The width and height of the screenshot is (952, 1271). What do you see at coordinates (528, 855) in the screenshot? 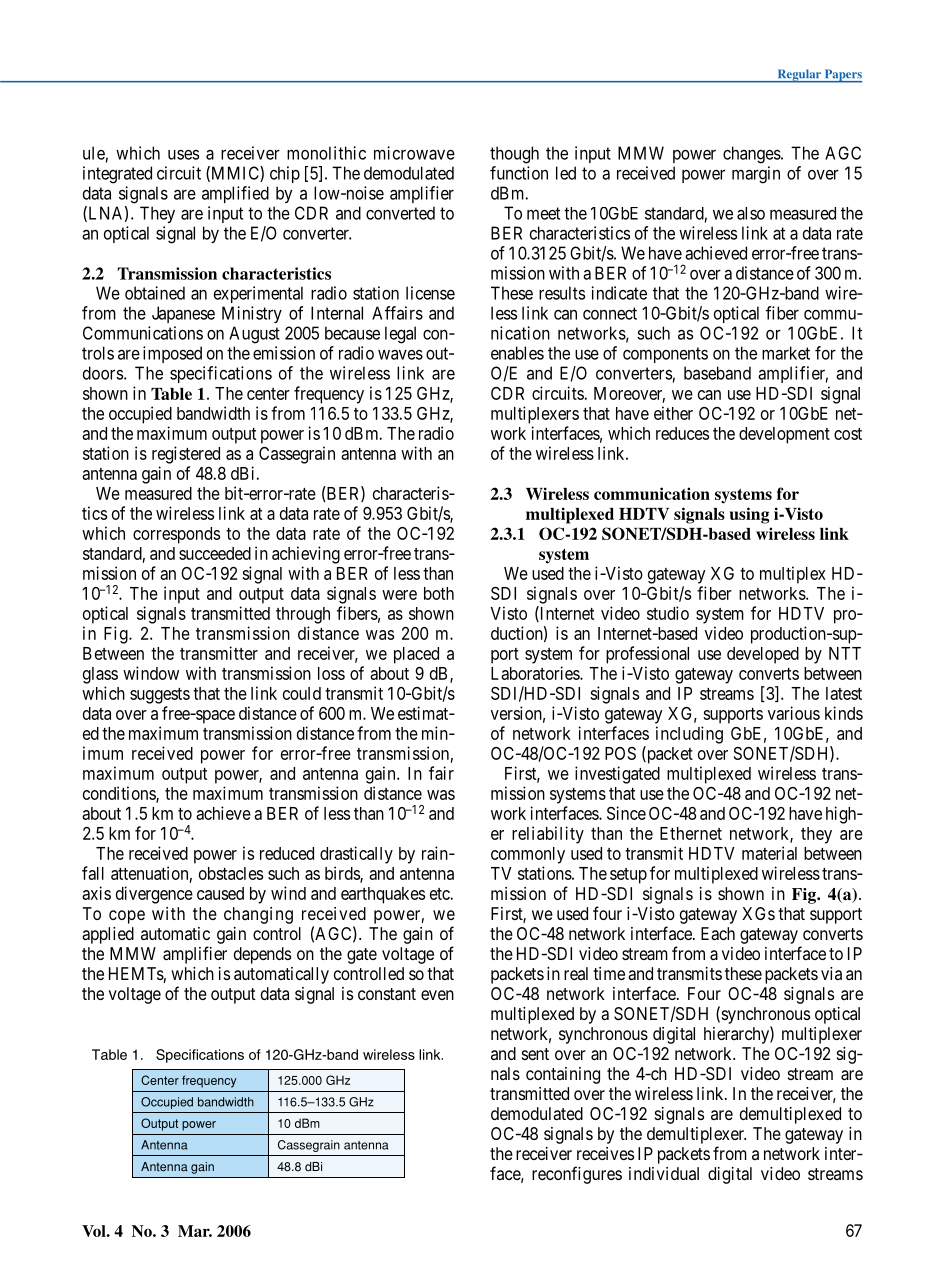
I see `commonly` at bounding box center [528, 855].
